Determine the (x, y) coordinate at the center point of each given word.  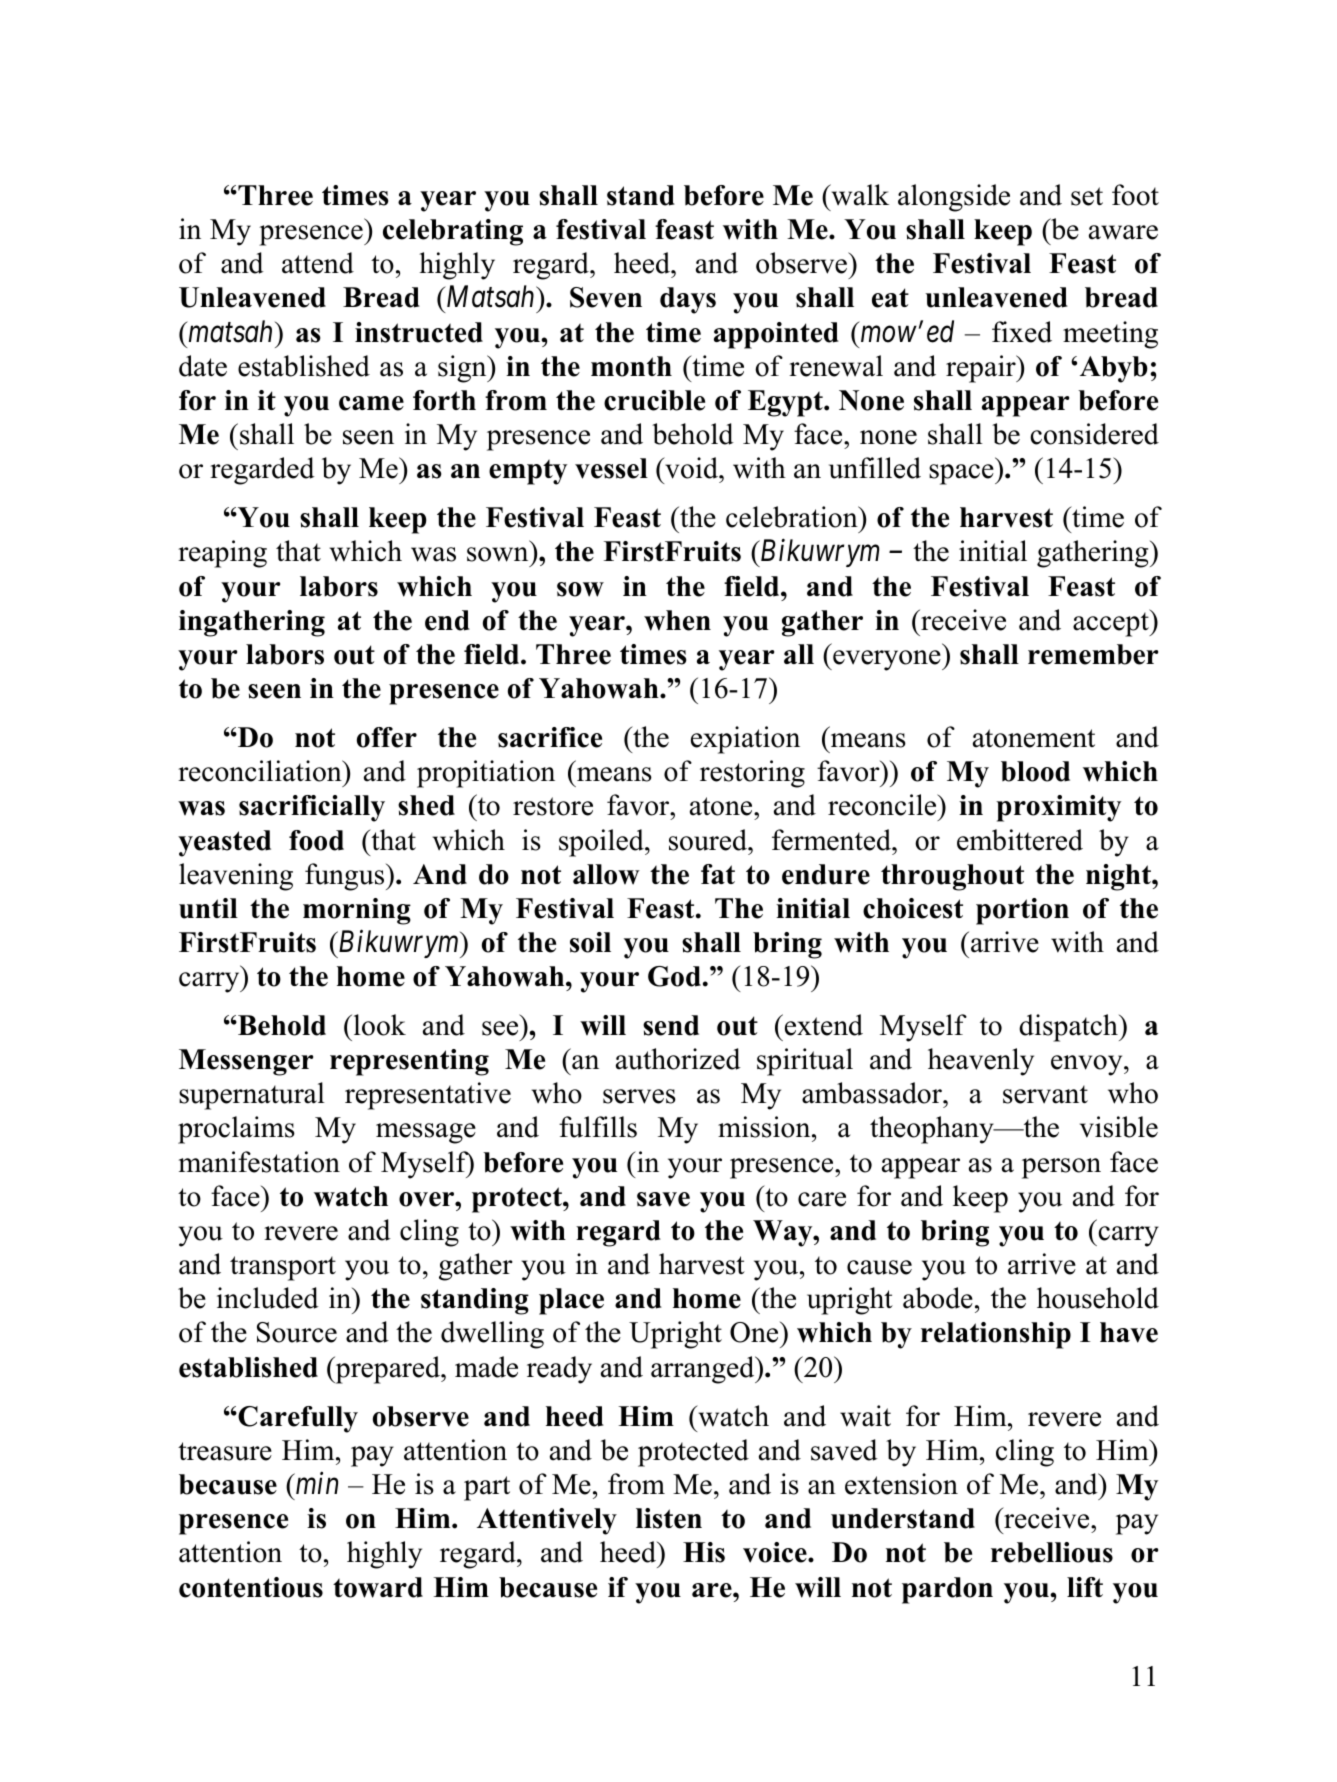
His (704, 1552)
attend (318, 263)
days (688, 300)
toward (378, 1587)
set (1087, 196)
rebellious (1052, 1552)
